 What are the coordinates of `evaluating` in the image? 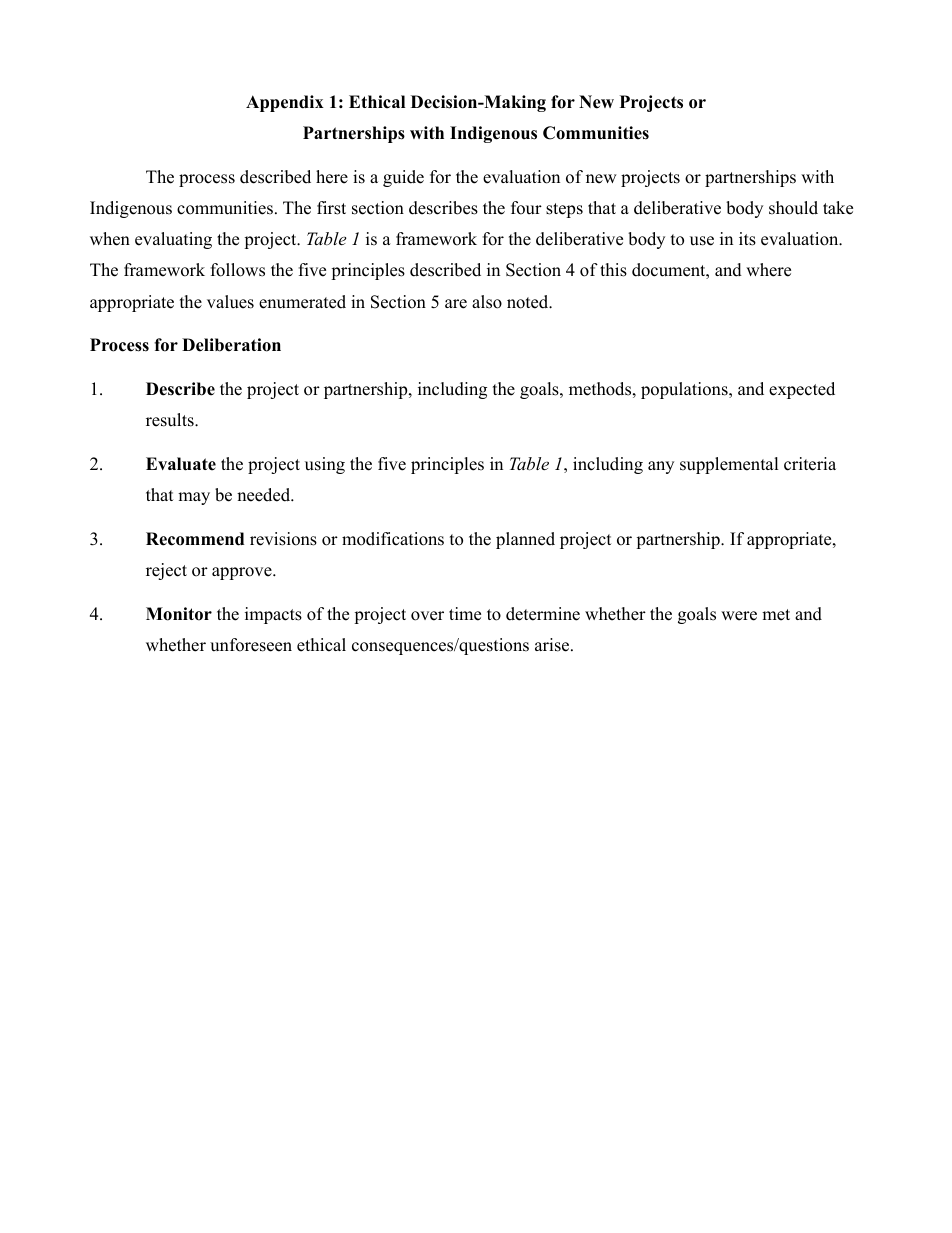 It's located at (173, 240).
